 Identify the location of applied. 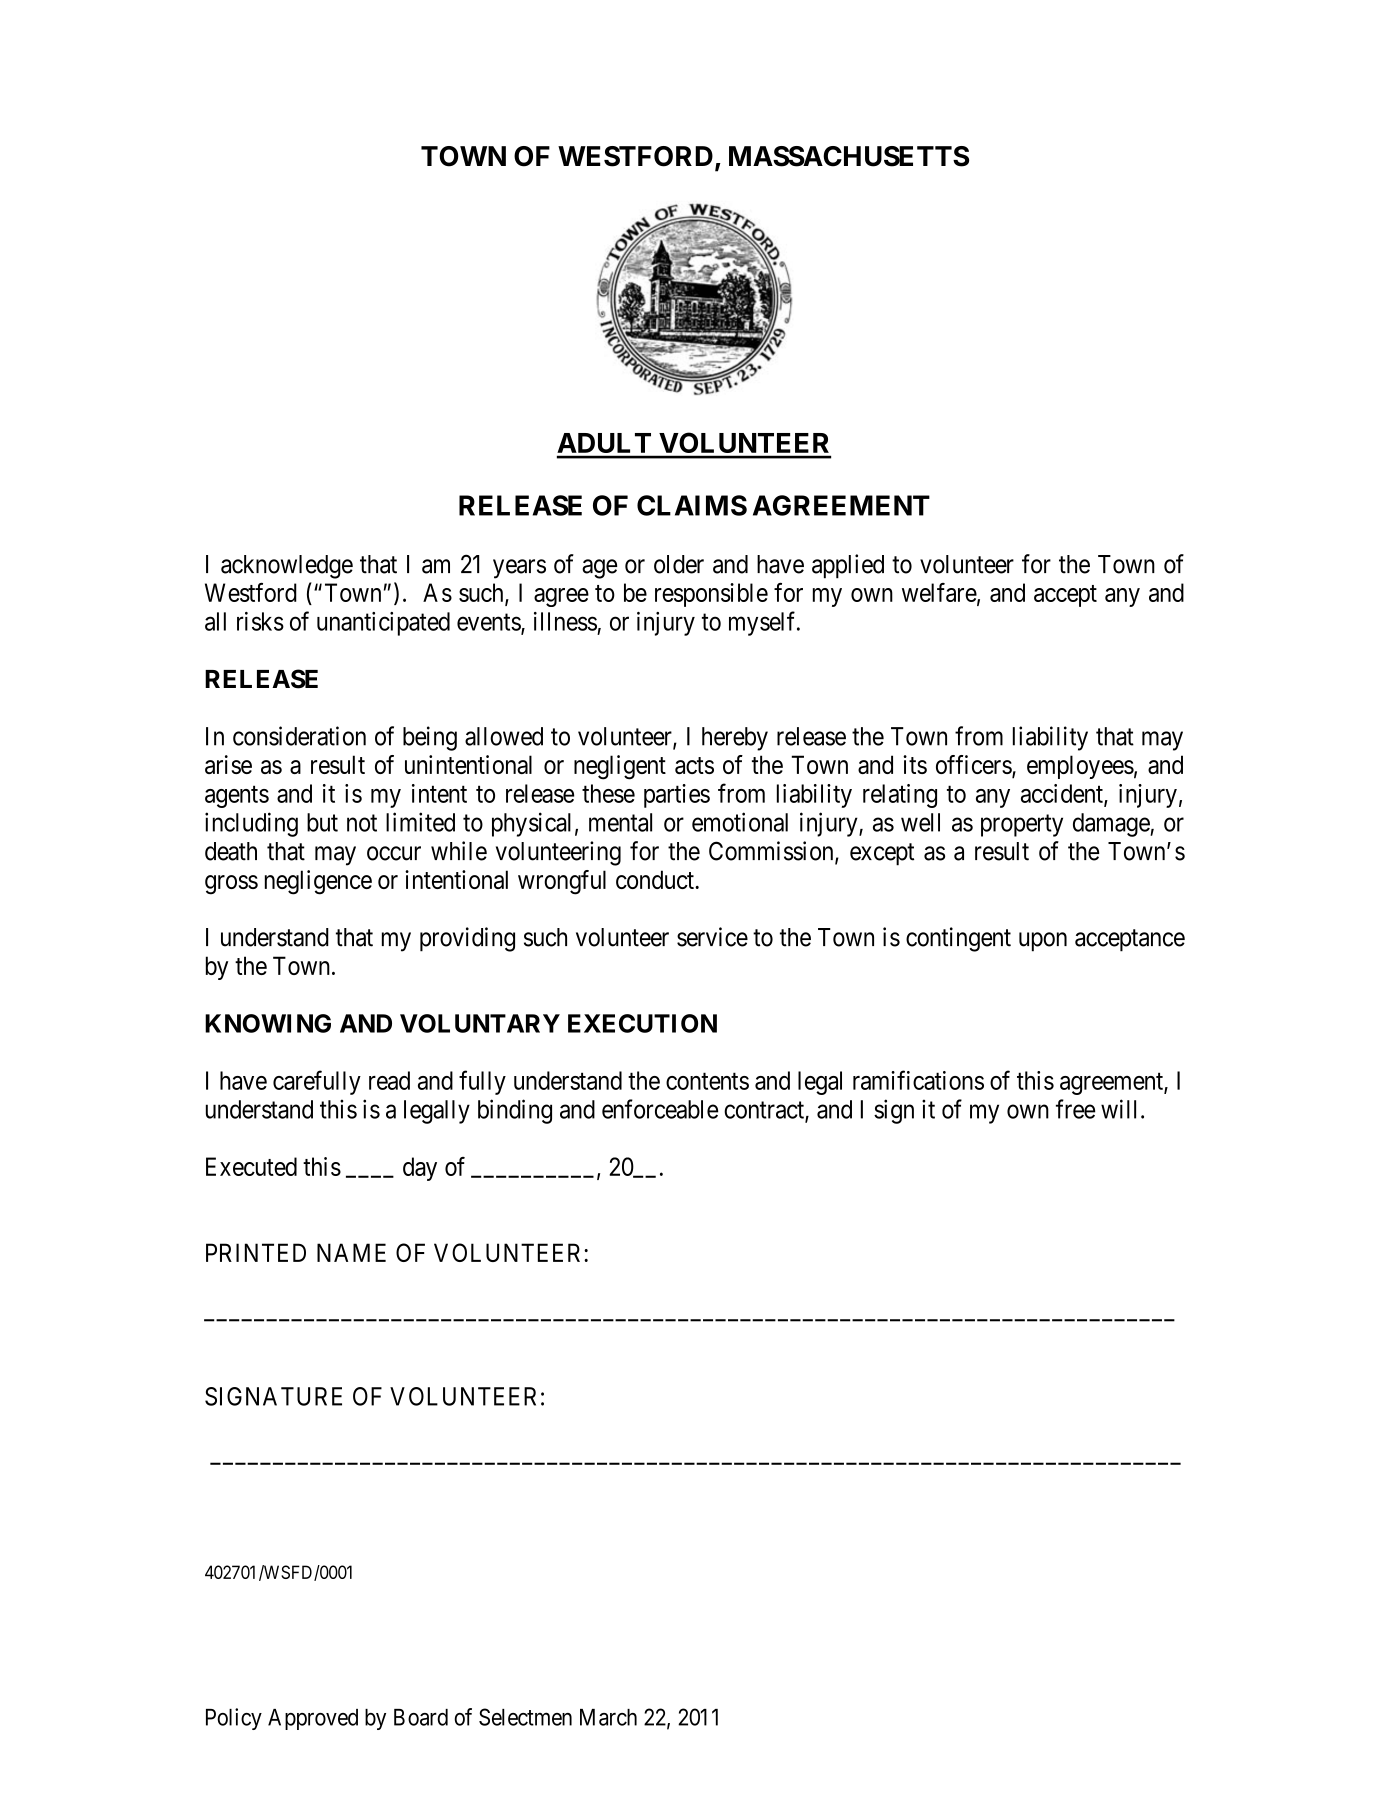
(848, 566).
